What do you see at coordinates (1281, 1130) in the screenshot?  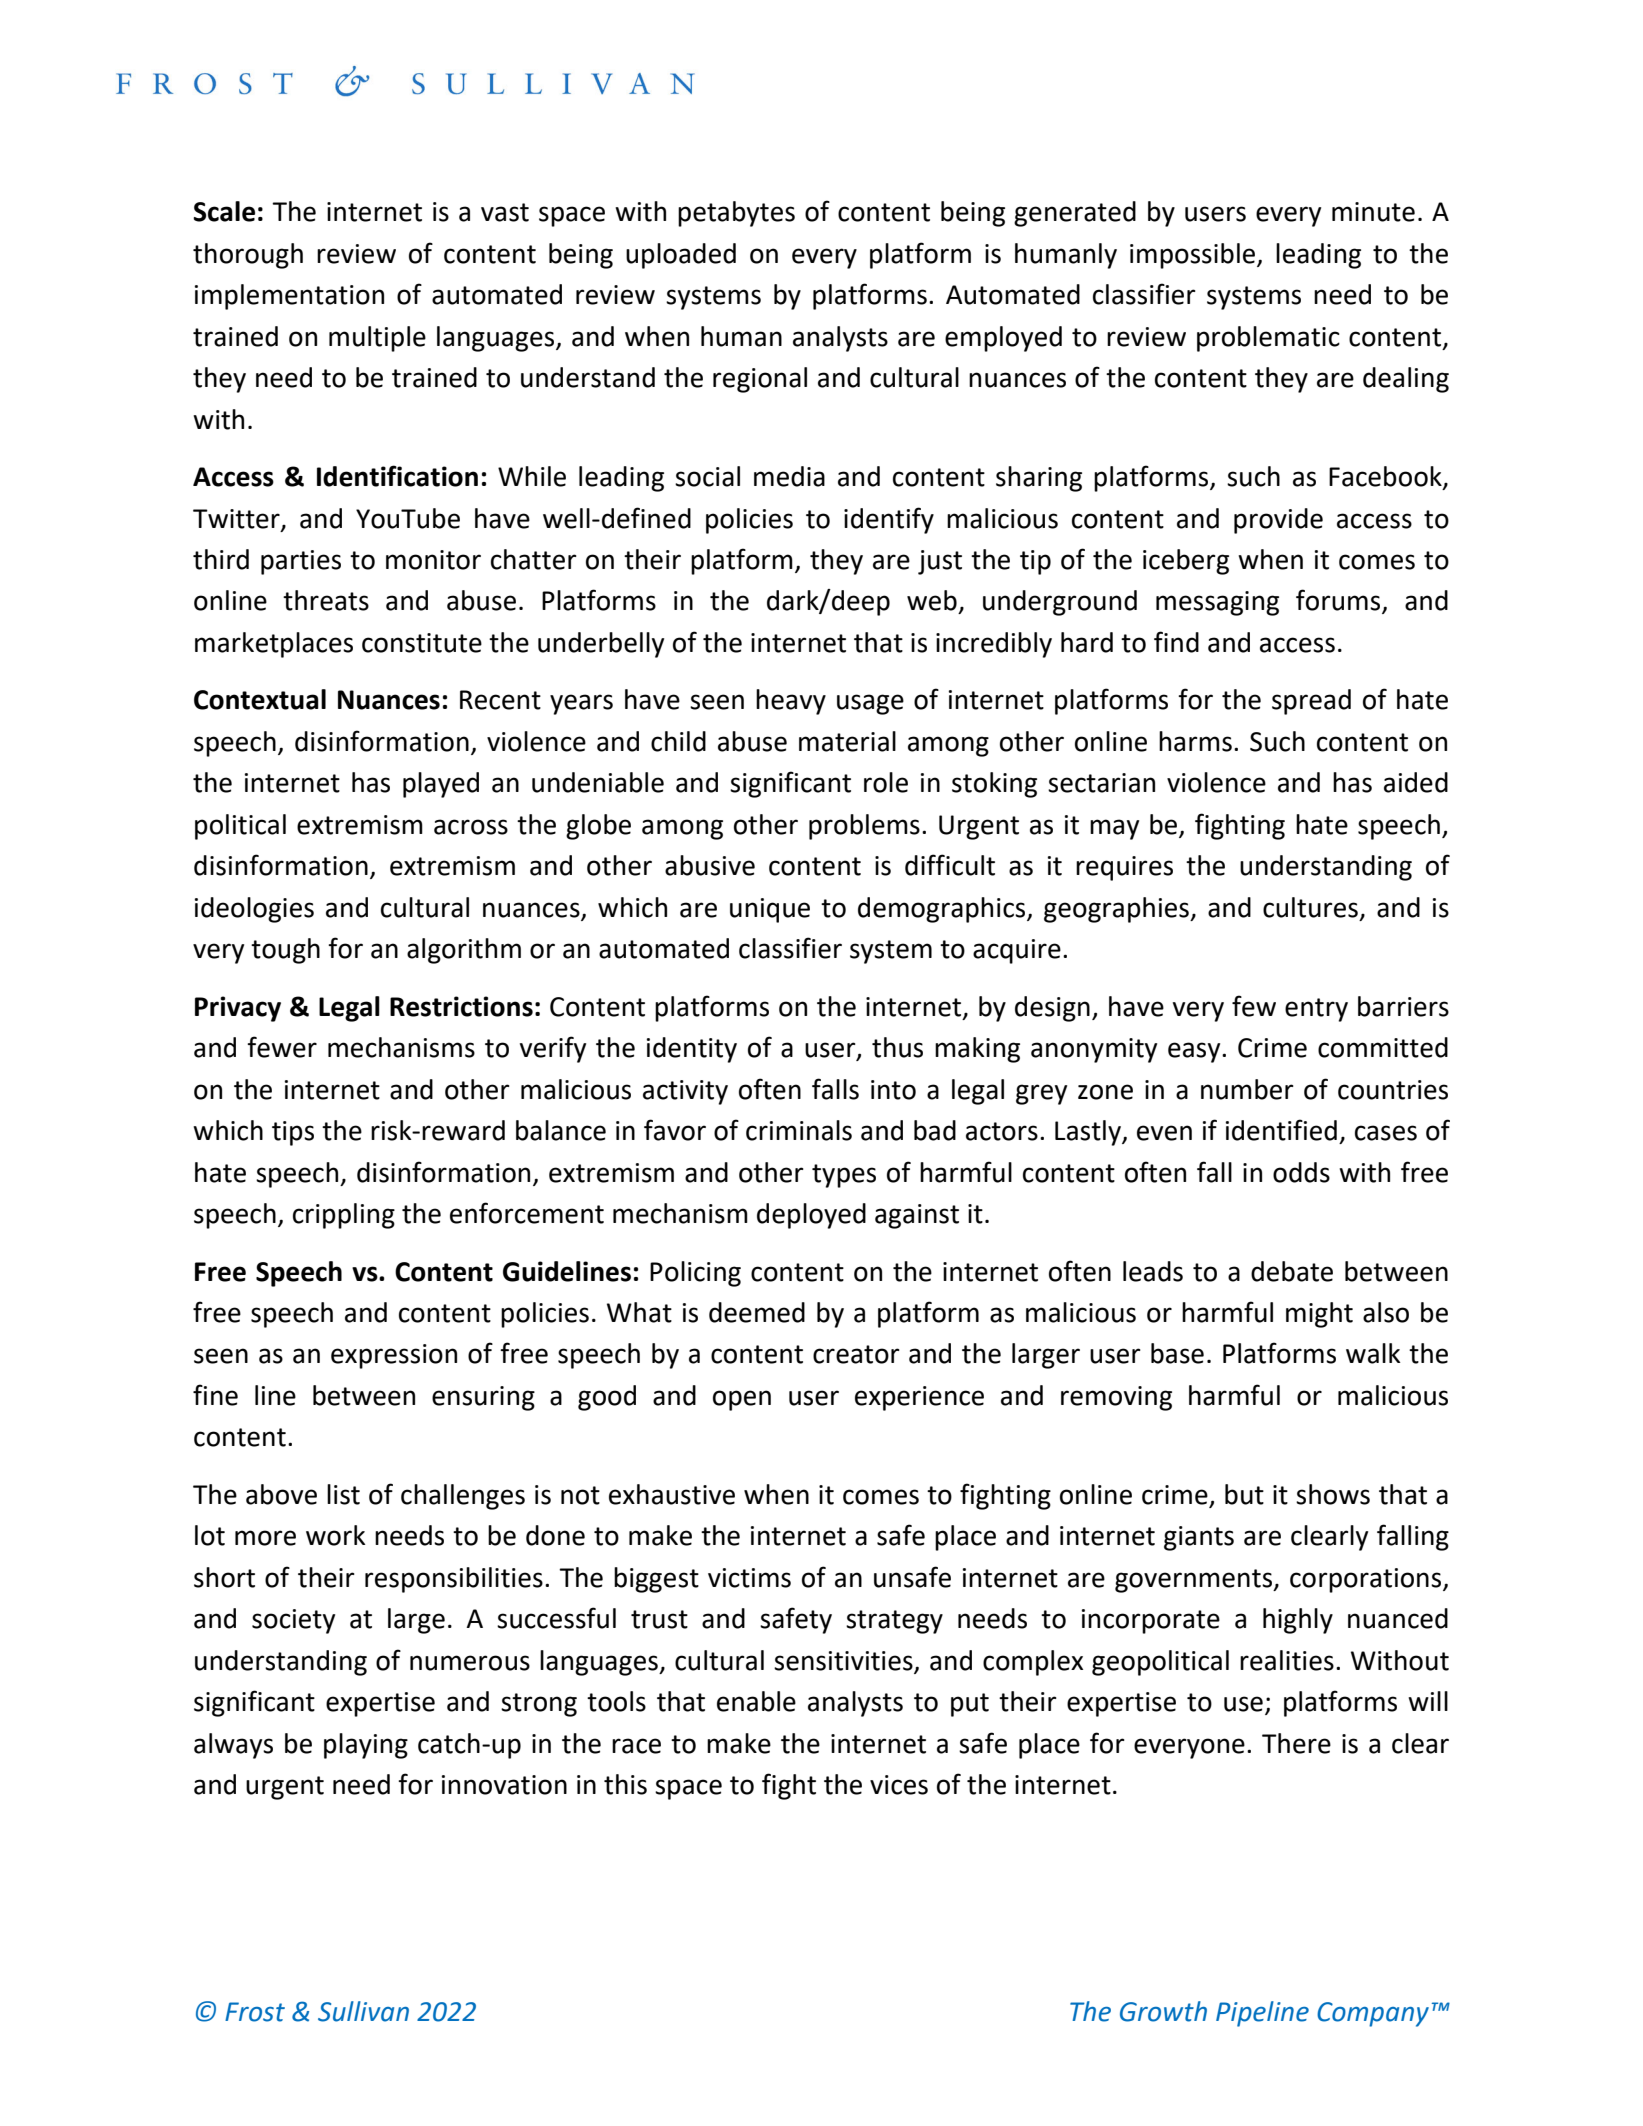 I see `identified` at bounding box center [1281, 1130].
